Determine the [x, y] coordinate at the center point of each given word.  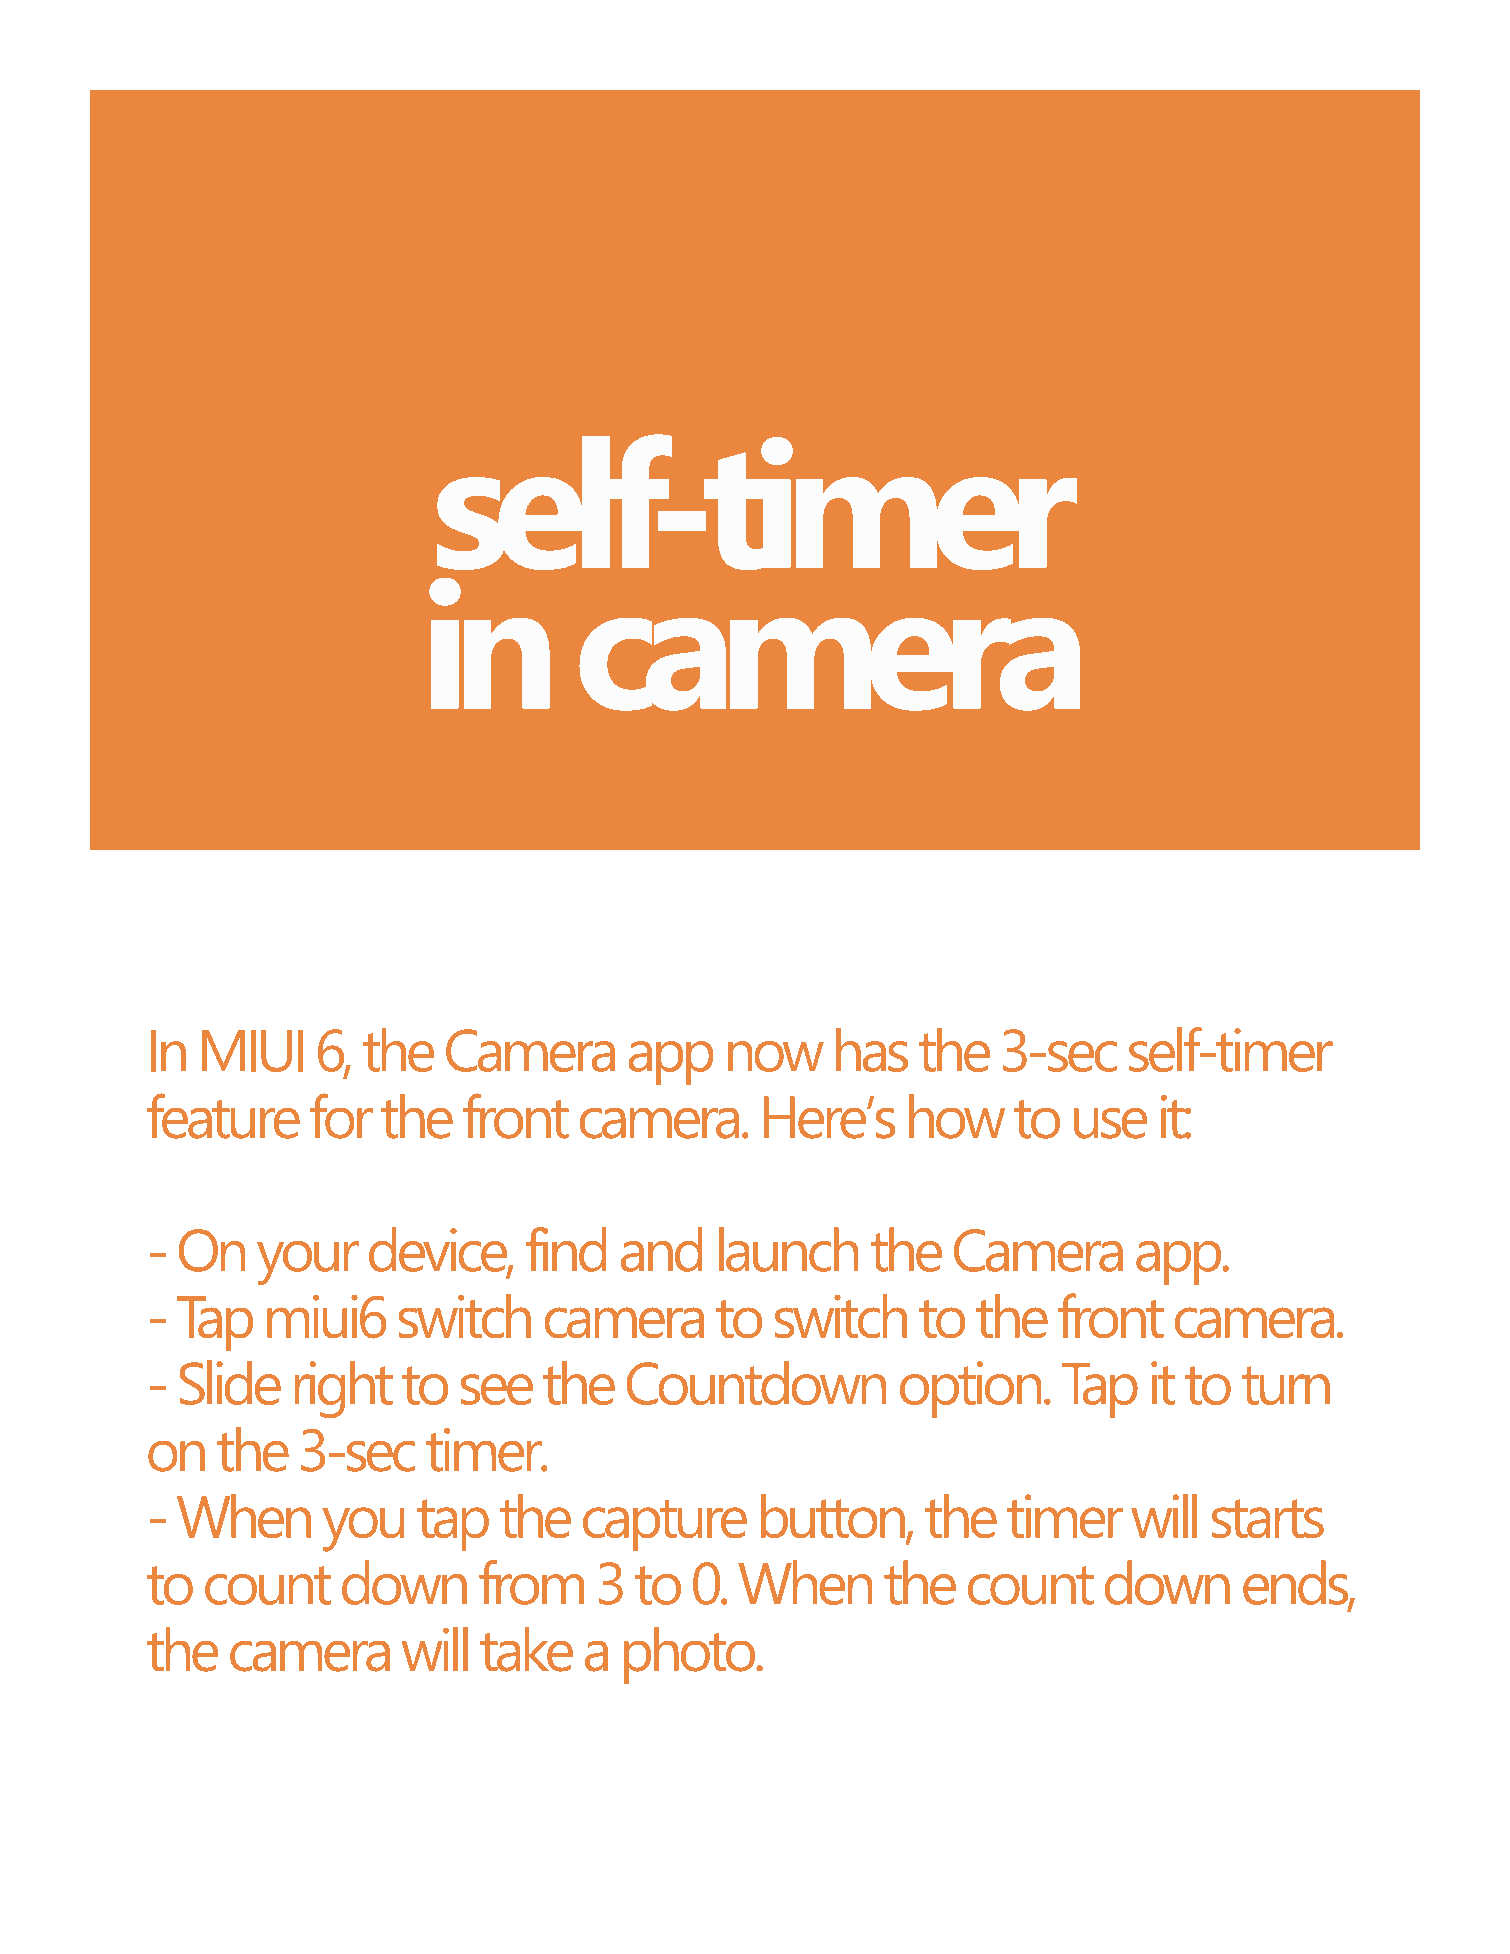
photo [691, 1655]
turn [1286, 1385]
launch [788, 1249]
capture [665, 1525]
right [344, 1389]
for [341, 1116]
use [1110, 1123]
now [776, 1056]
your [308, 1263]
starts [1268, 1518]
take [526, 1649]
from [531, 1582]
